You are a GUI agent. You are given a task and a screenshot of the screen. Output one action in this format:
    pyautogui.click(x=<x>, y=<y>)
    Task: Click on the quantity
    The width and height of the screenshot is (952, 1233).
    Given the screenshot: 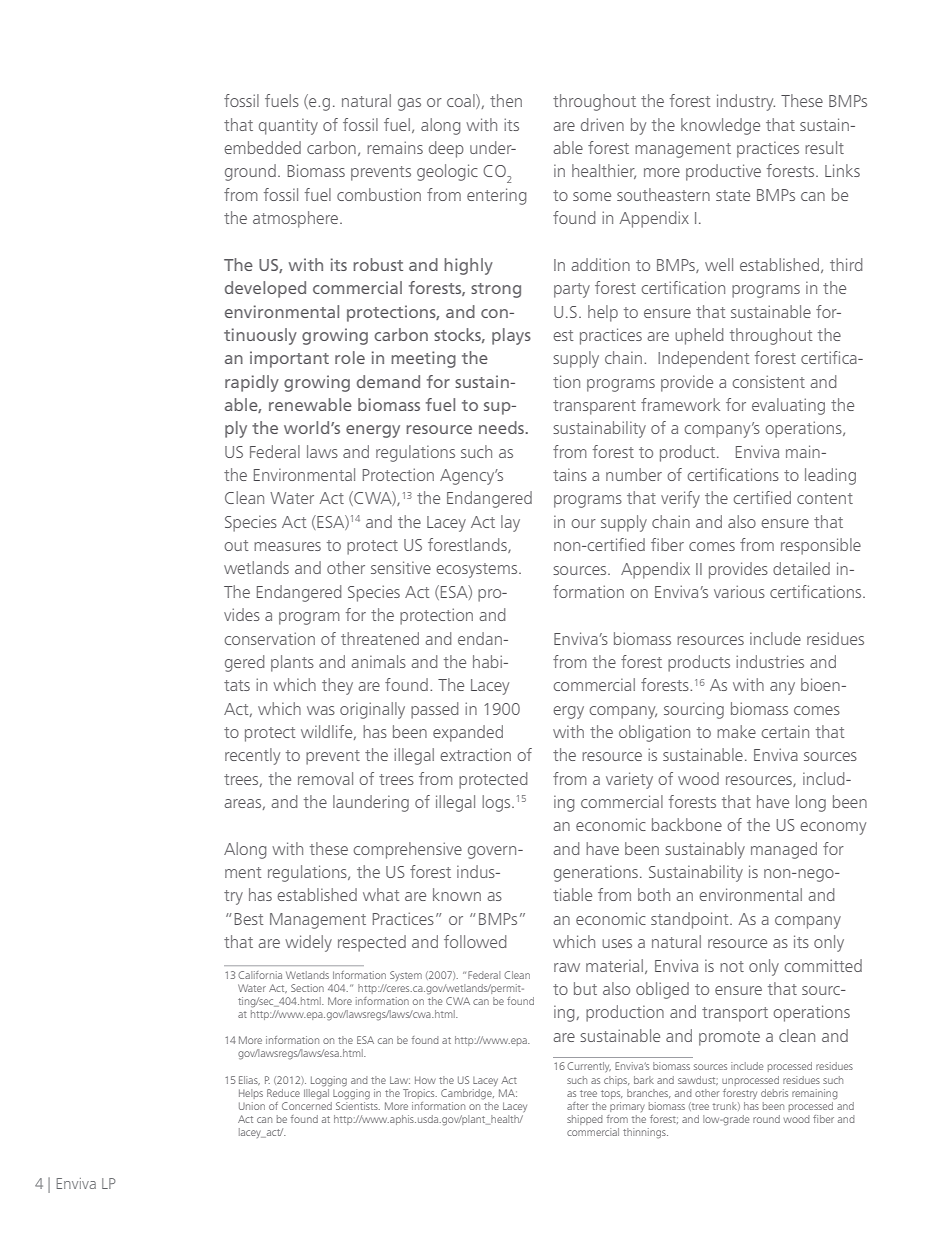 What is the action you would take?
    pyautogui.click(x=288, y=126)
